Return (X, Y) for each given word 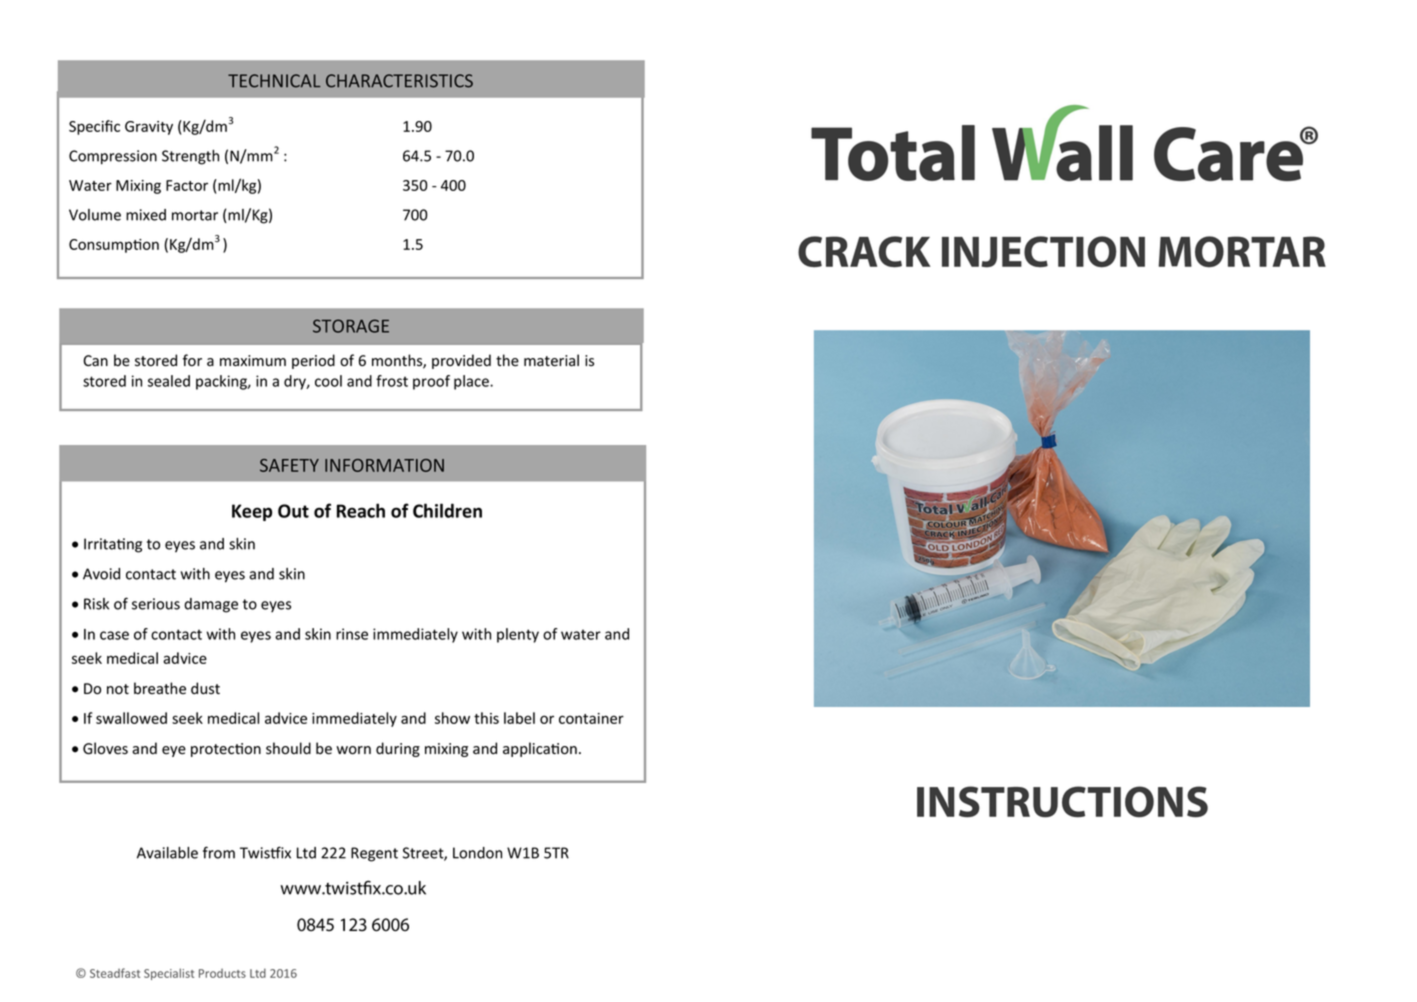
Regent (374, 854)
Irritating (113, 545)
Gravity (149, 128)
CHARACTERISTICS (399, 81)
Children (447, 510)
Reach (361, 510)
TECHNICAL (274, 81)
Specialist (169, 974)
